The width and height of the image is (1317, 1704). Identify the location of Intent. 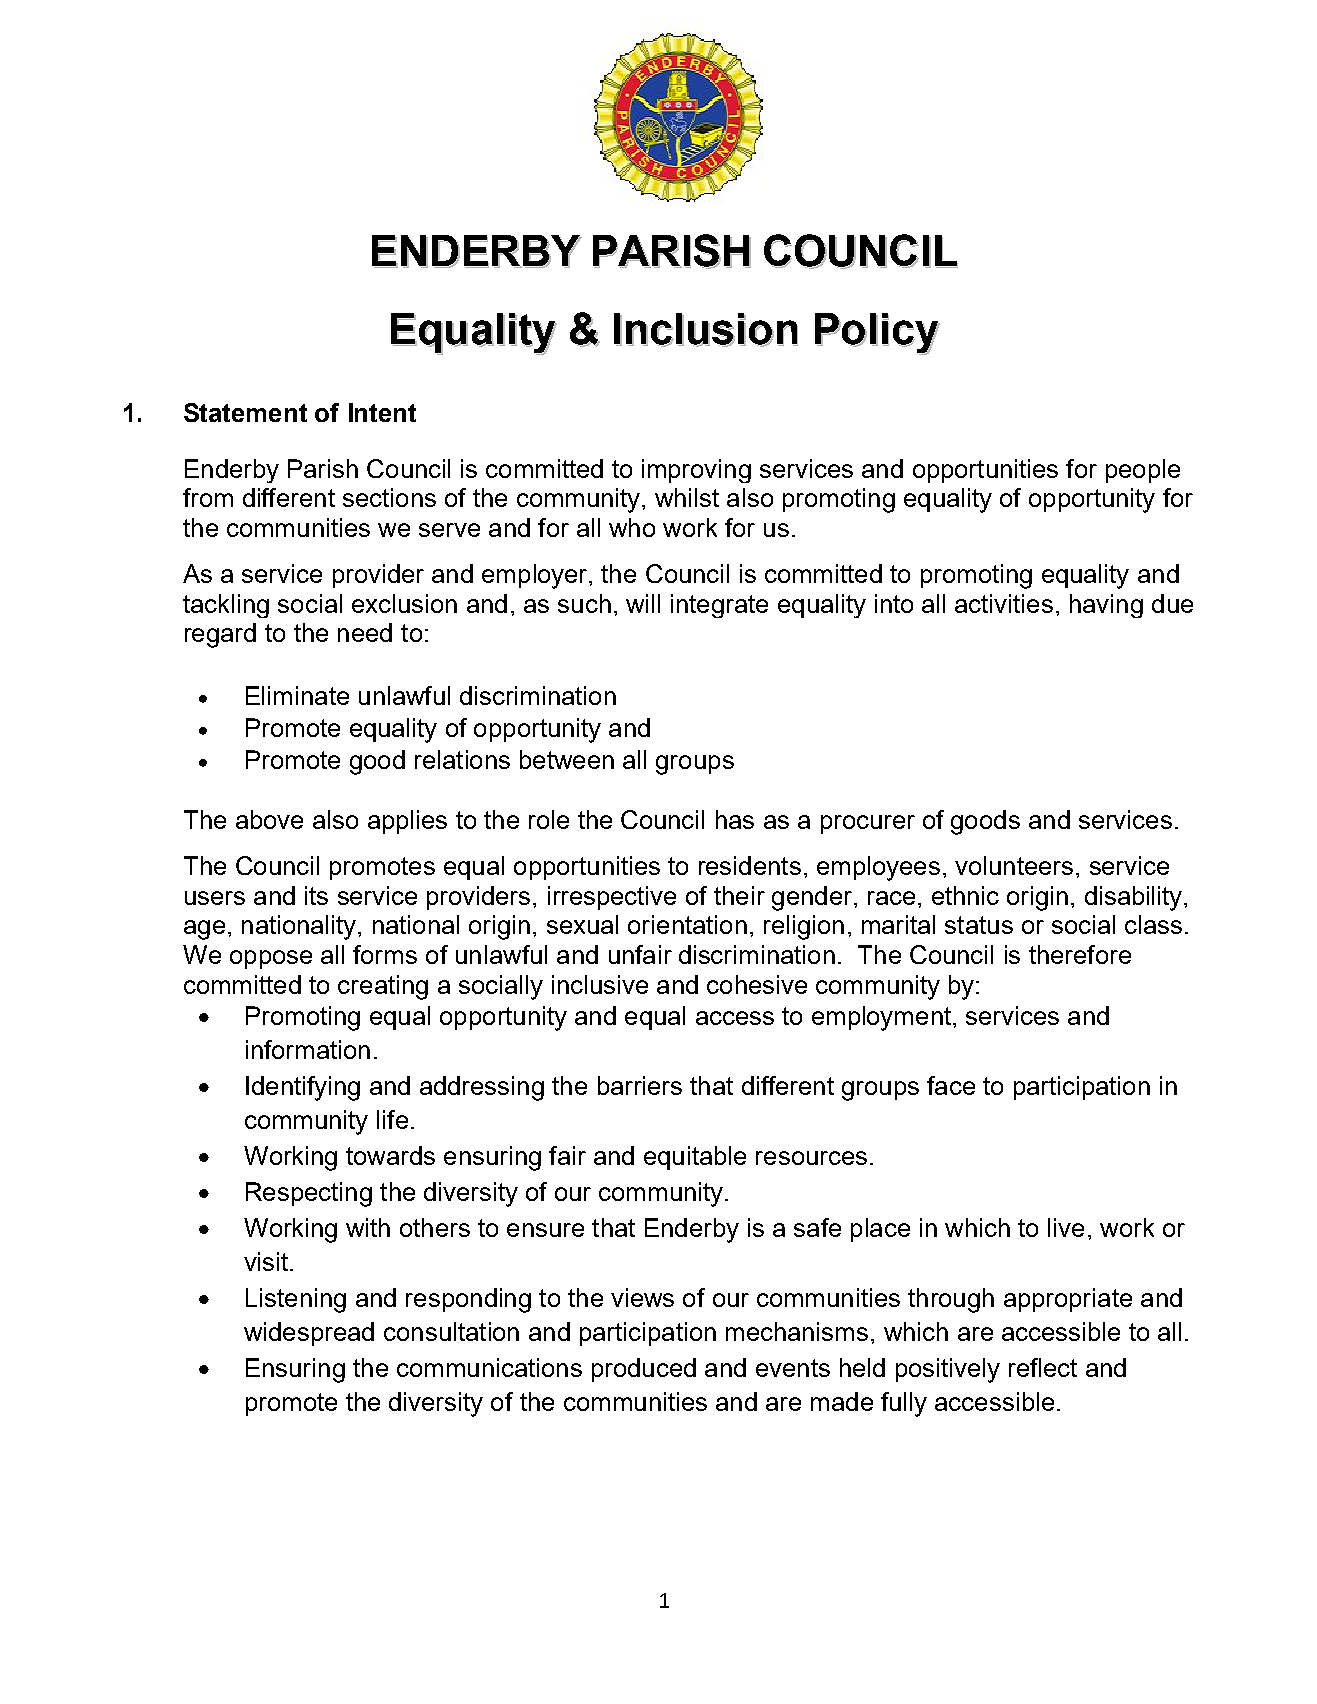
(382, 412).
